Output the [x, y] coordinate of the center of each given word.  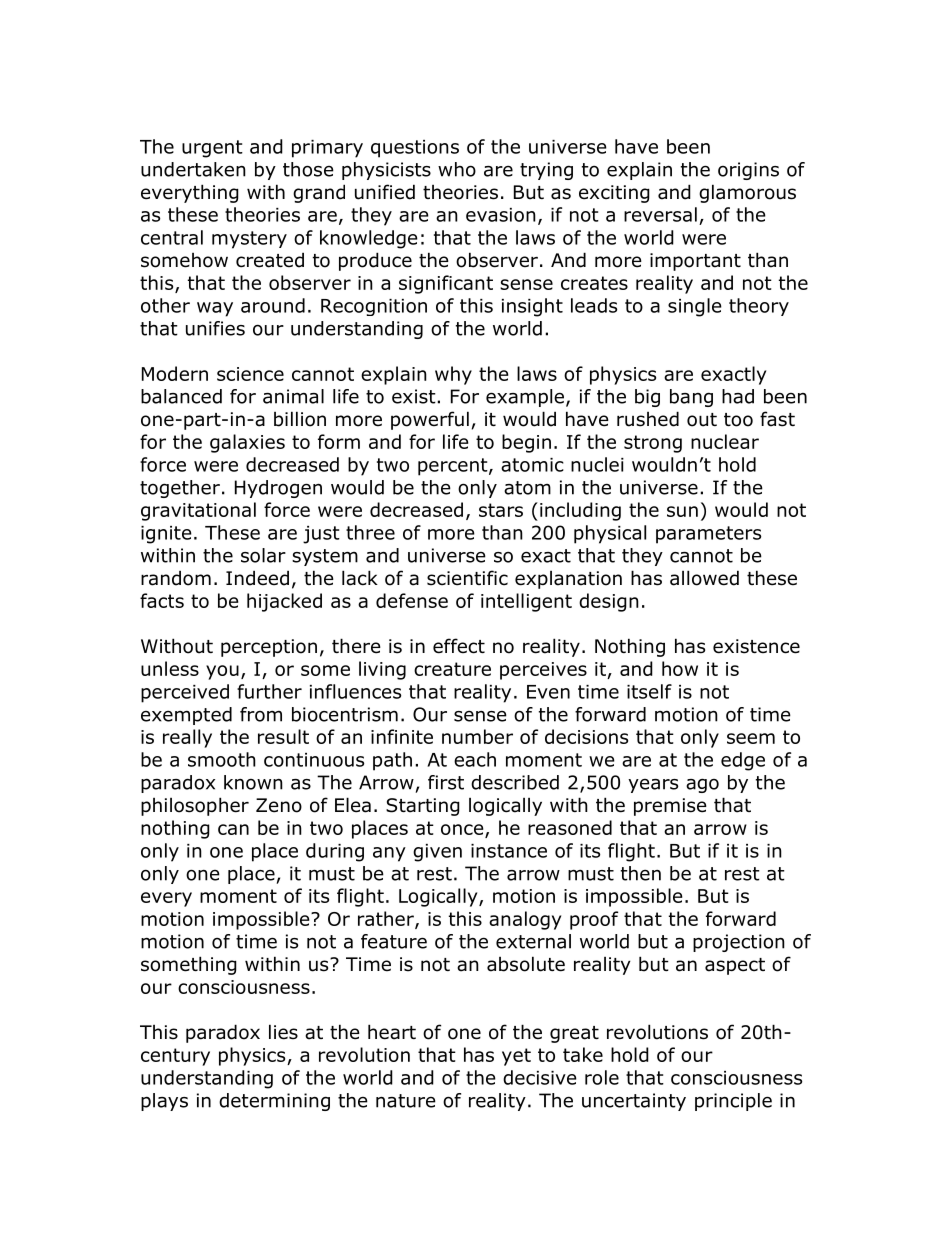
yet [516, 1057]
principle [733, 1102]
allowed [704, 578]
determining [274, 1102]
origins [748, 171]
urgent [212, 149]
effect [459, 646]
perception [269, 648]
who [457, 169]
